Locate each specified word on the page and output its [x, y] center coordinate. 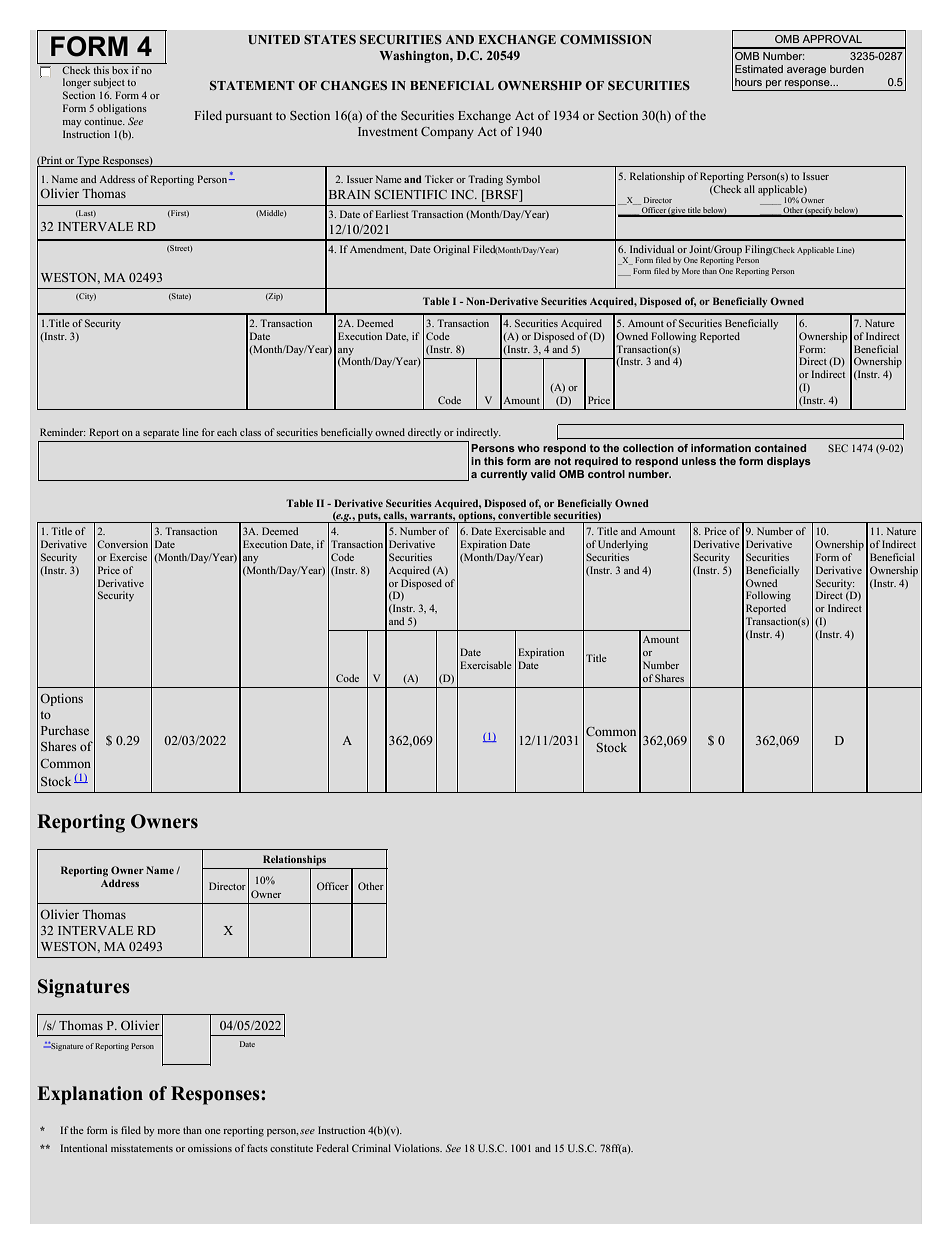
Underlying [623, 545]
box [120, 68]
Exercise [128, 557]
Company [447, 133]
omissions [210, 1148]
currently [503, 475]
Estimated [759, 69]
